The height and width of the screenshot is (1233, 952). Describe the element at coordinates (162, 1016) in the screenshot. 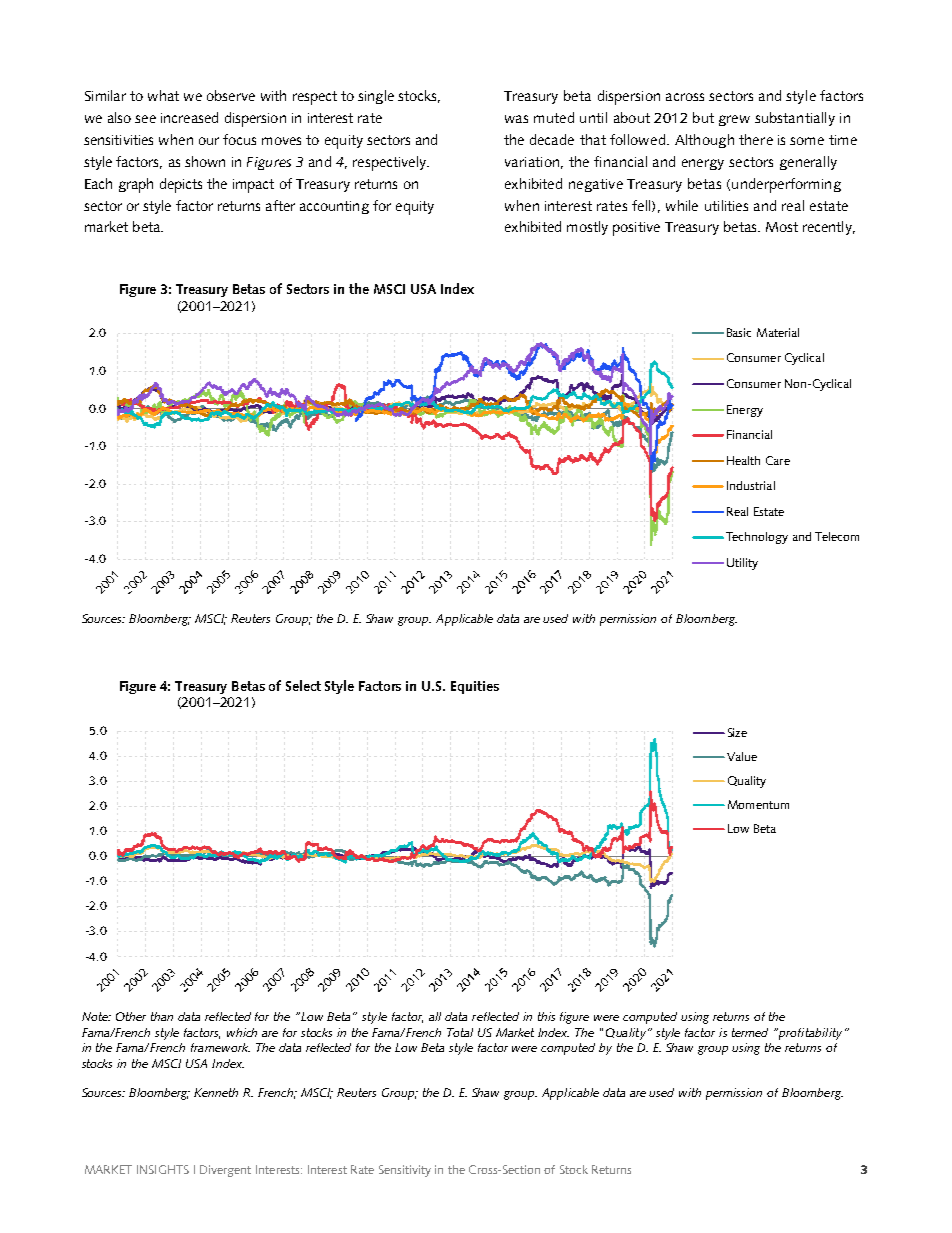

I see `than` at that location.
